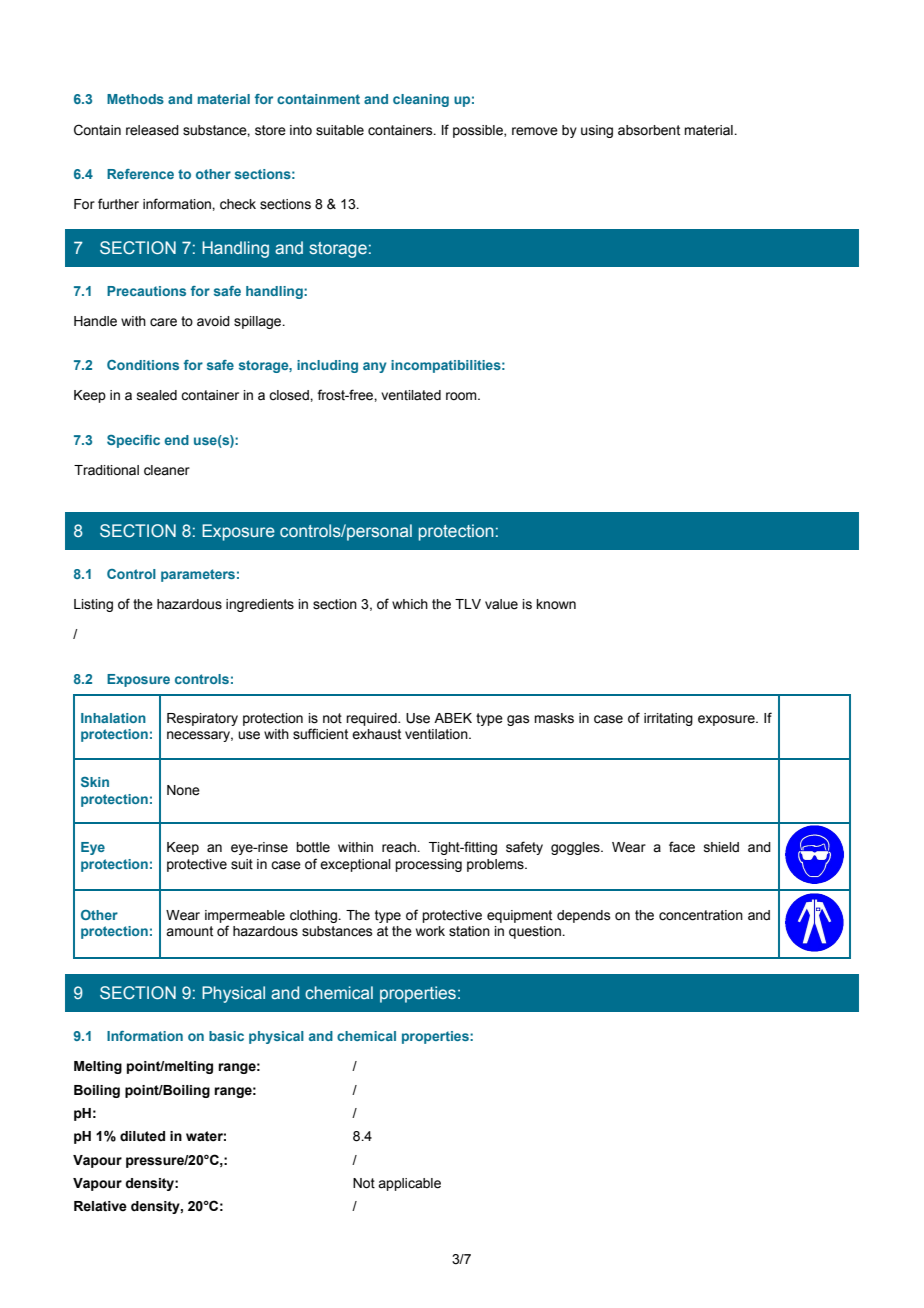 This screenshot has height=1308, width=924. Describe the element at coordinates (202, 719) in the screenshot. I see `Respiratory` at that location.
